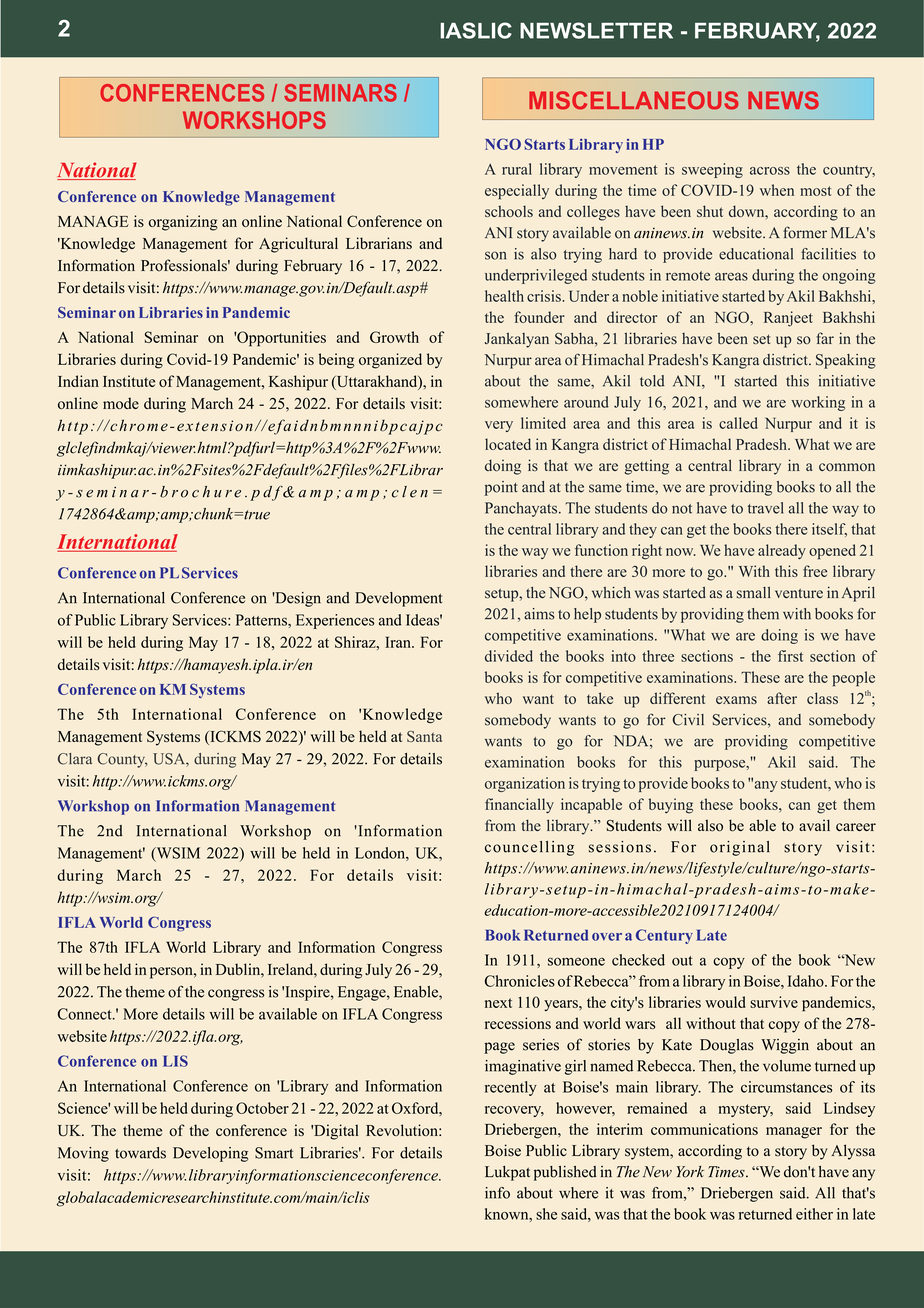  Describe the element at coordinates (75, 759) in the screenshot. I see `Clara` at that location.
